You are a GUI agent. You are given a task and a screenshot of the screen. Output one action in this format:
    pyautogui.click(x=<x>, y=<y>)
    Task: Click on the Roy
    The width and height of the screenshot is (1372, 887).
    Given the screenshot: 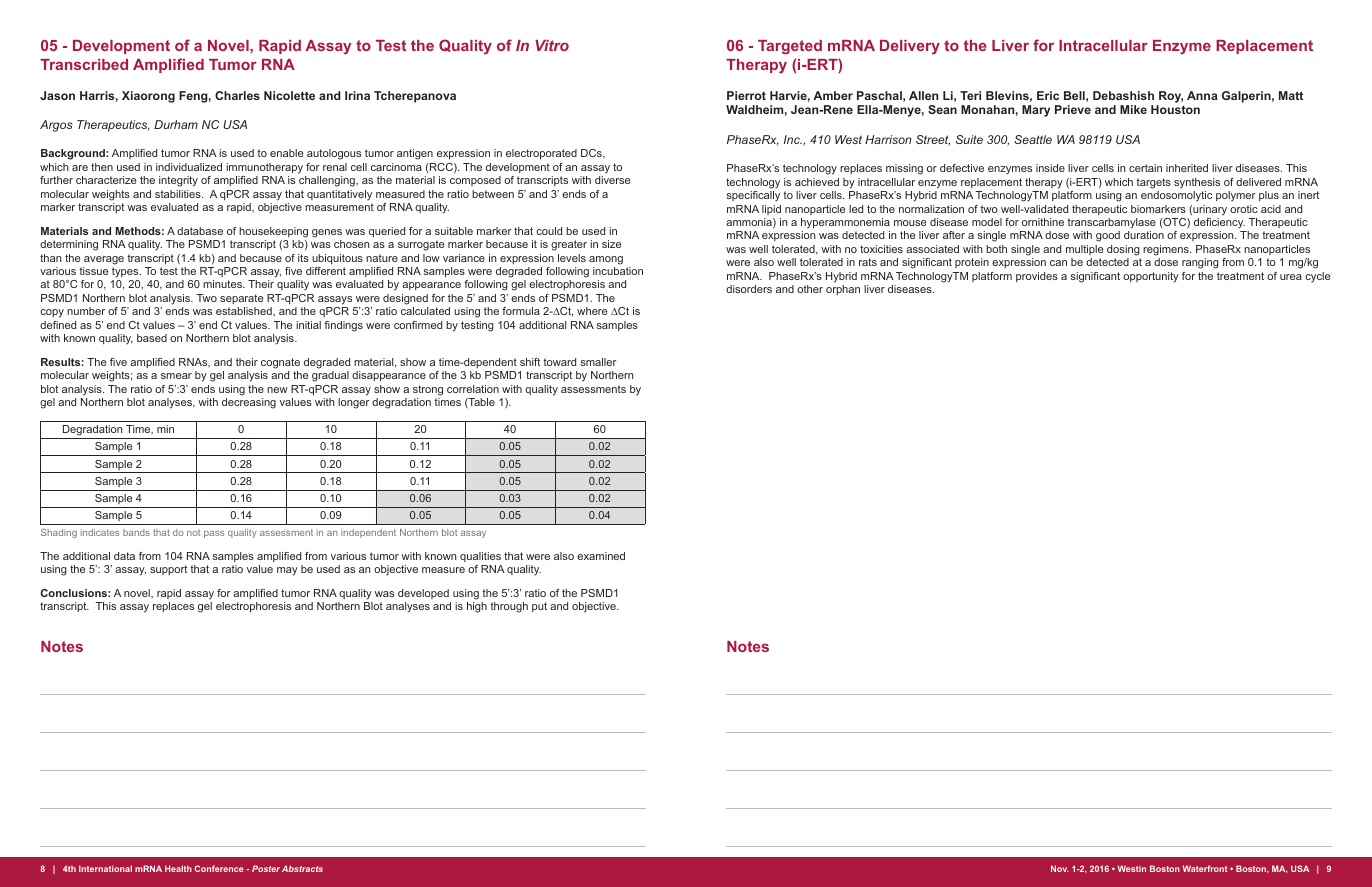 What is the action you would take?
    pyautogui.click(x=1171, y=97)
